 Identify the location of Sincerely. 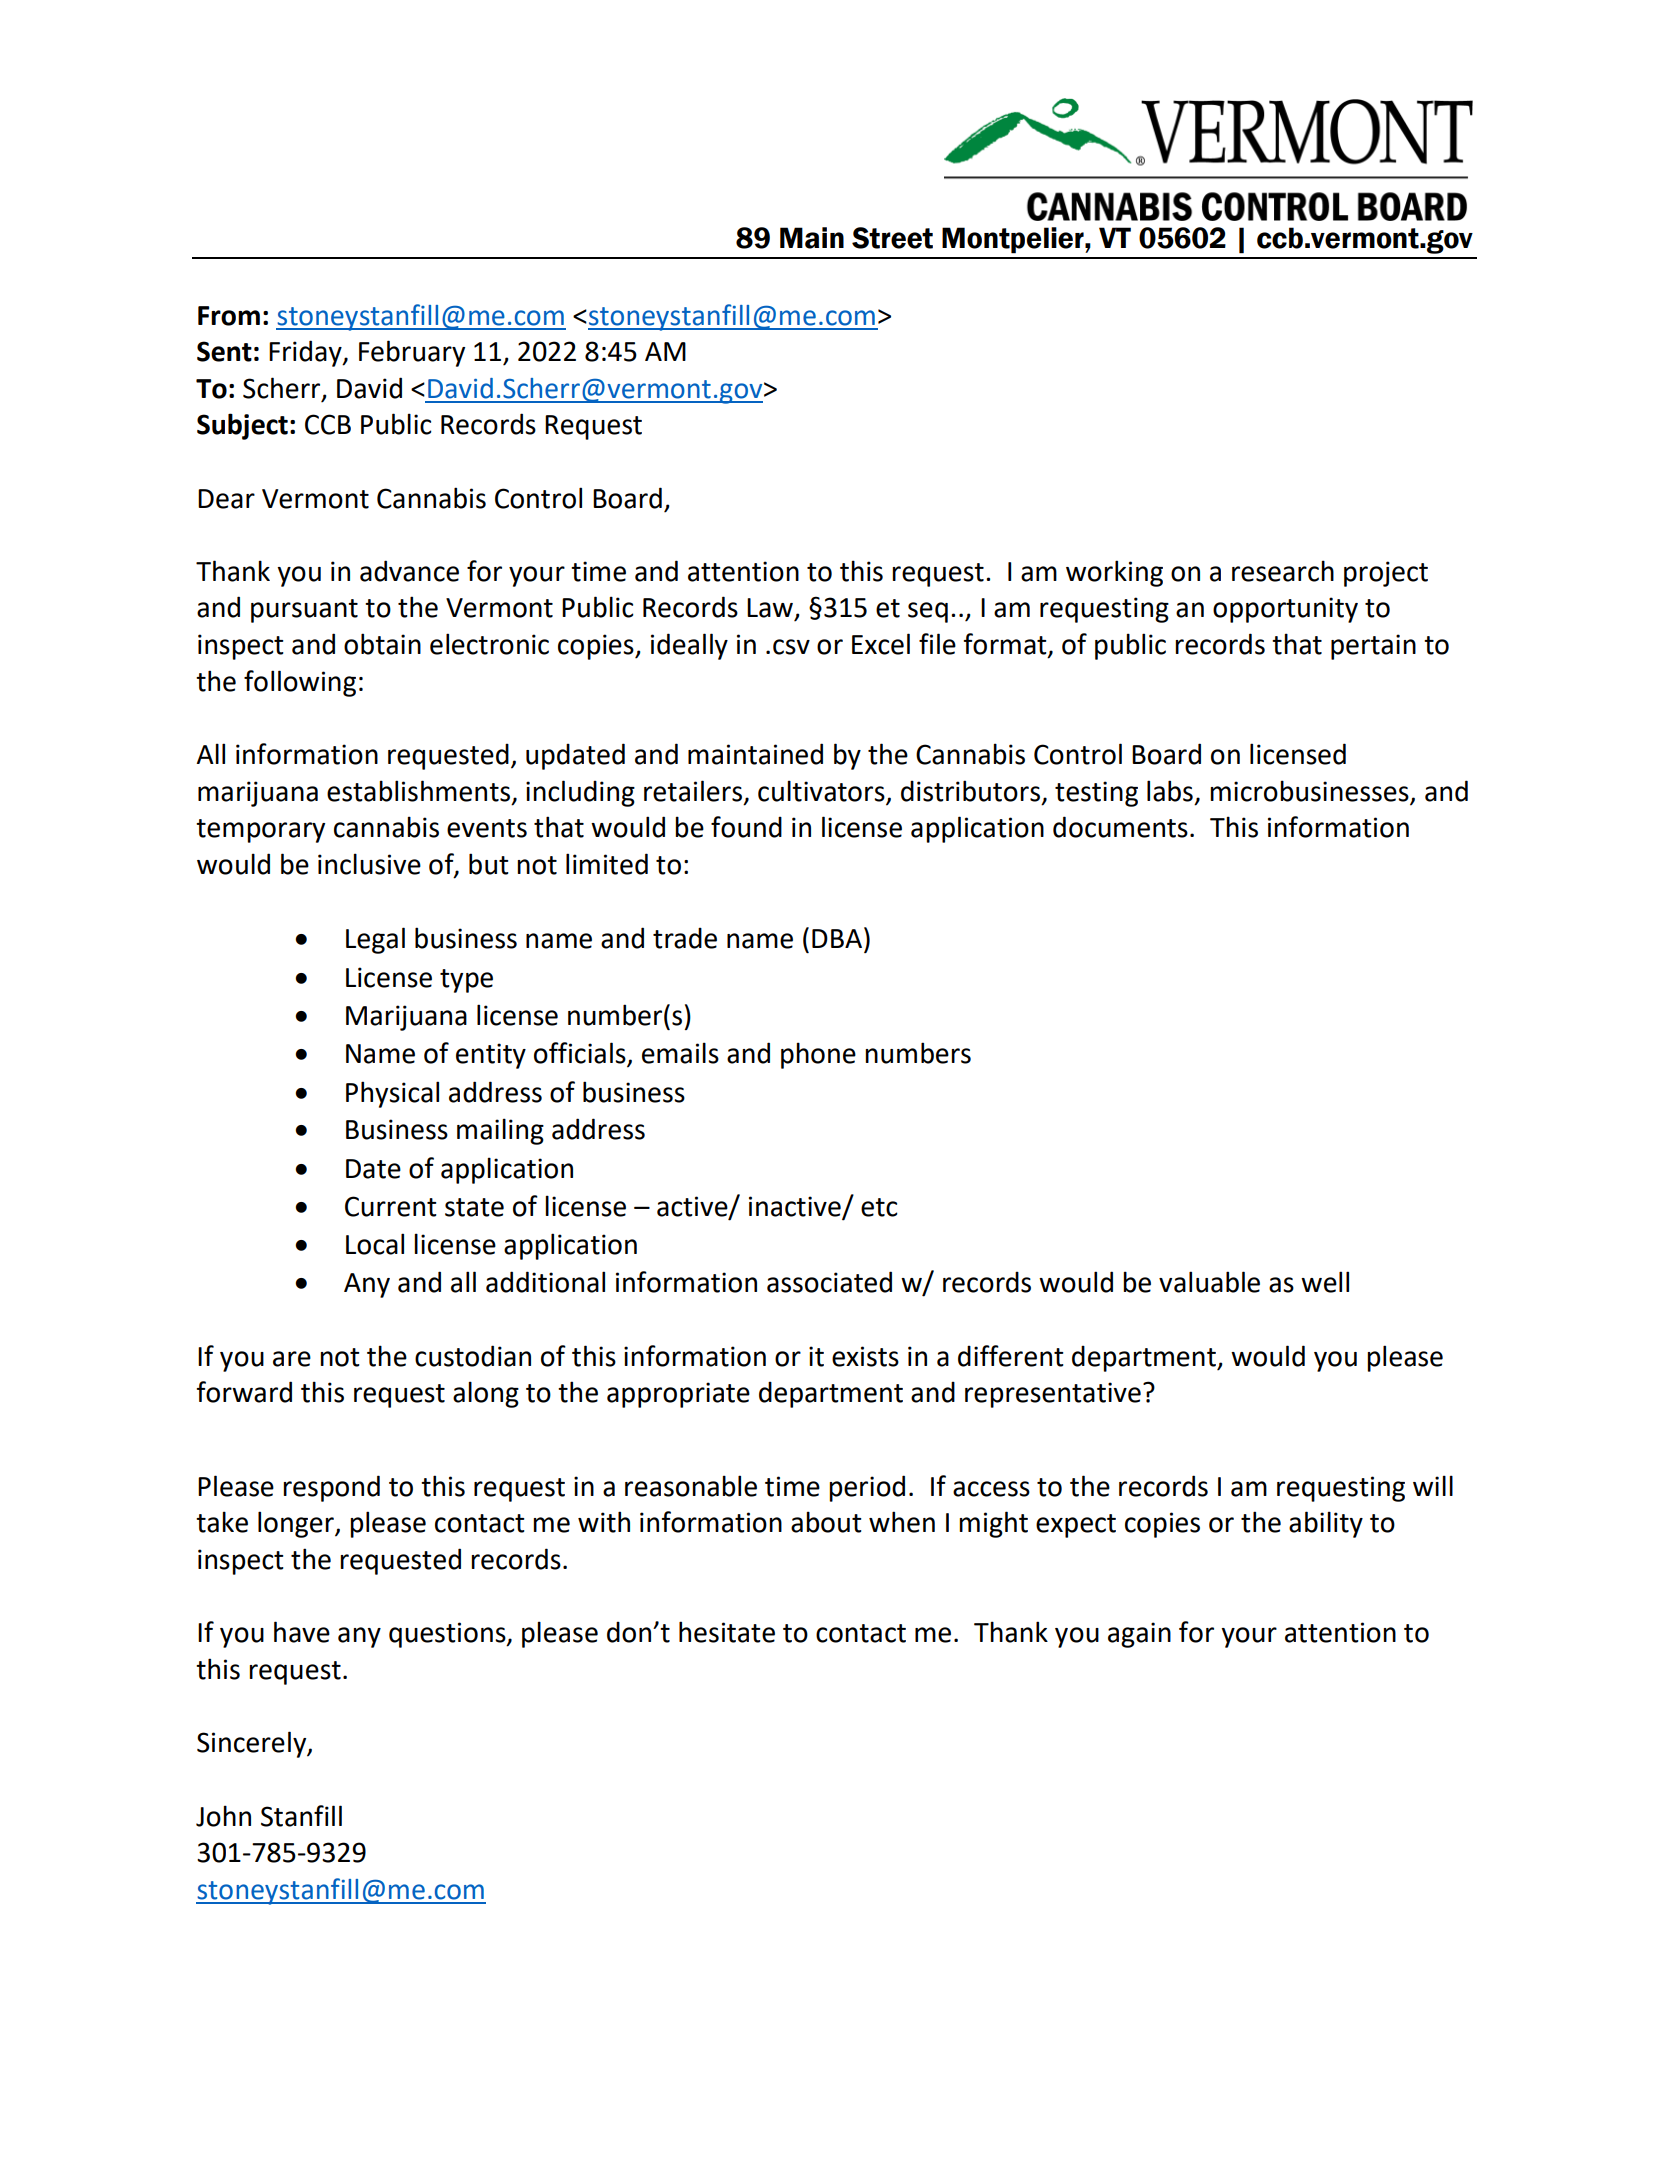
(253, 1744).
